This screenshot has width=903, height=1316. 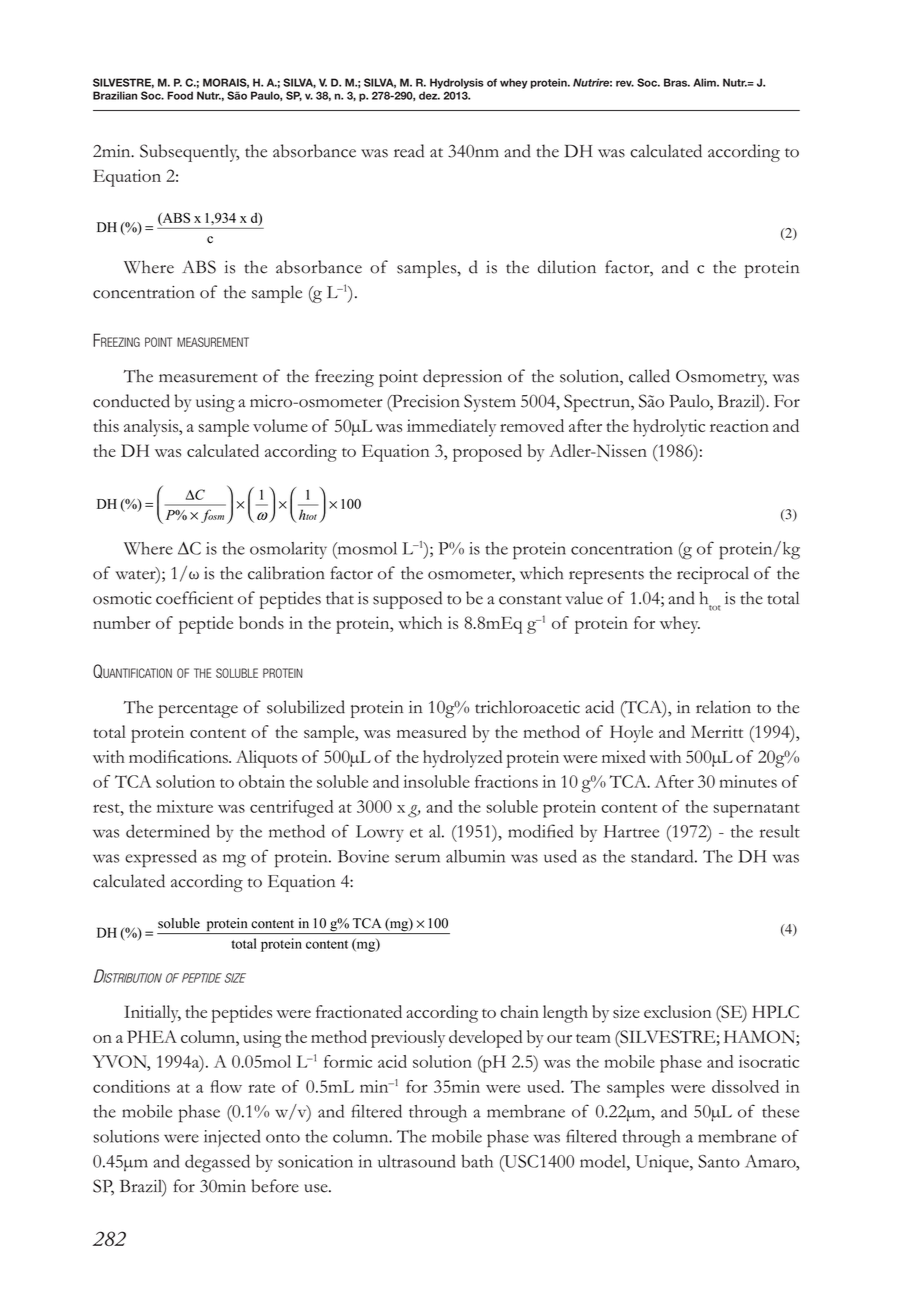 What do you see at coordinates (717, 731) in the screenshot?
I see `Merritt` at bounding box center [717, 731].
